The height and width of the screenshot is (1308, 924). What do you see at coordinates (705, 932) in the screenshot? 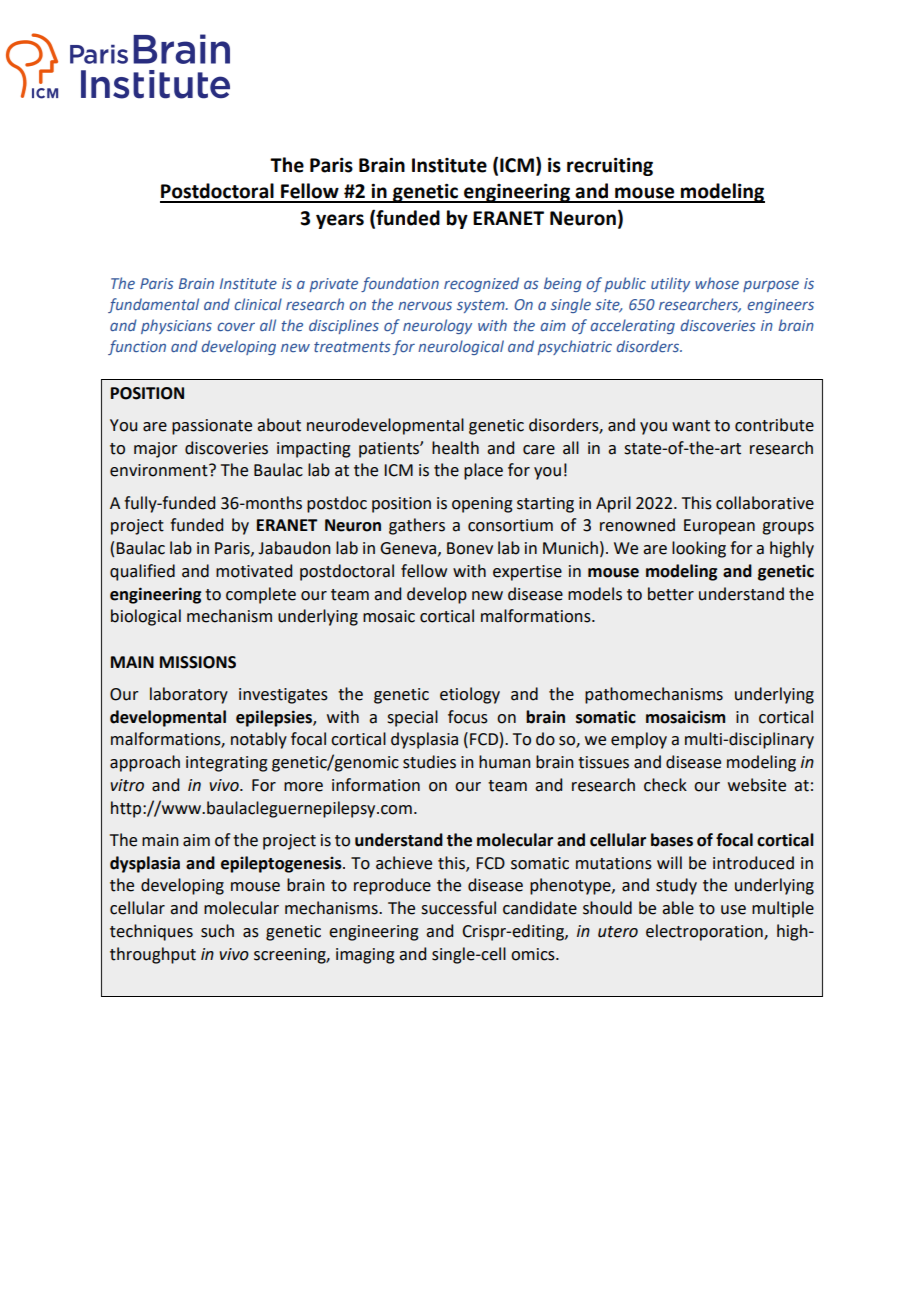
I see `electroporation` at bounding box center [705, 932].
